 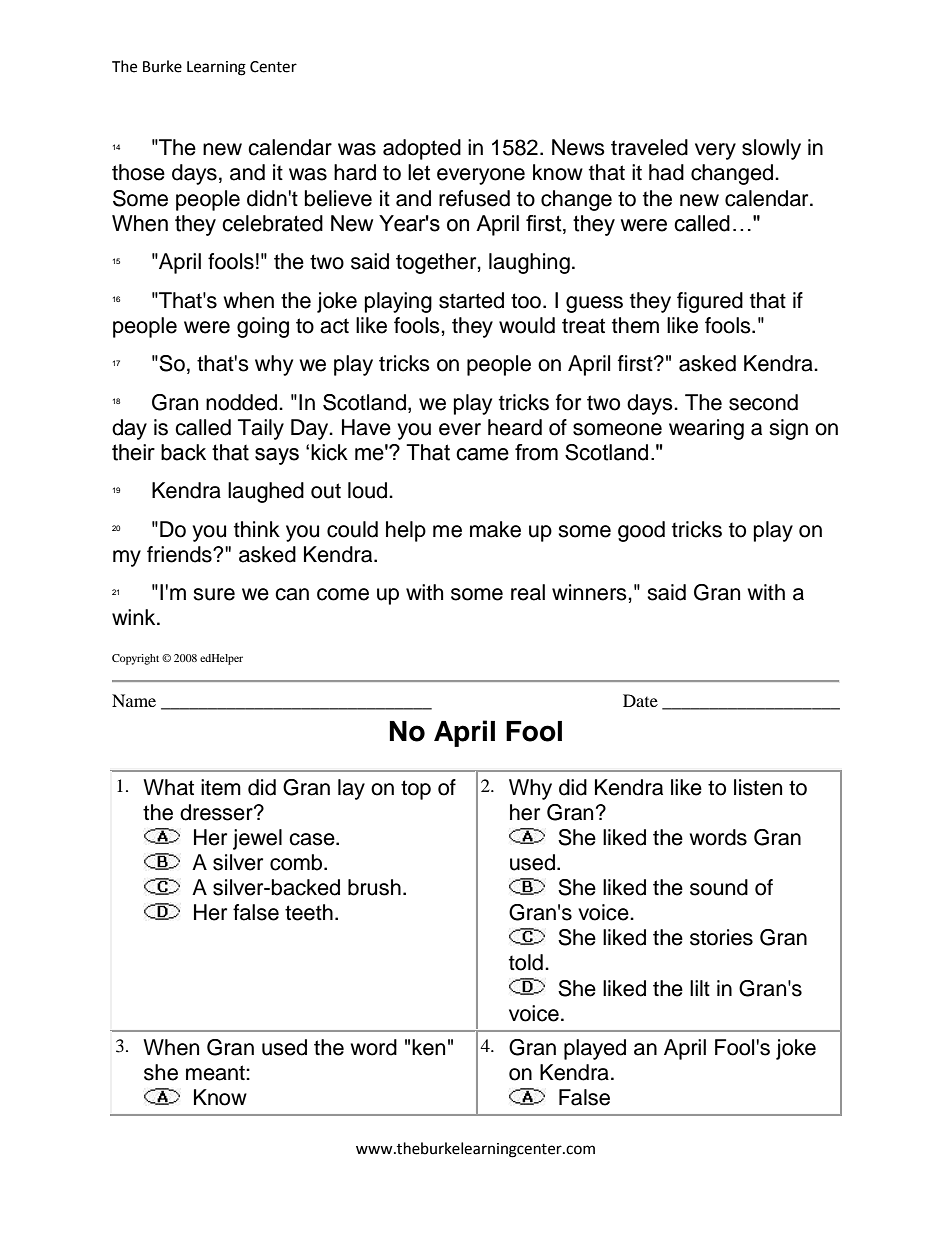 I want to click on second, so click(x=763, y=402).
